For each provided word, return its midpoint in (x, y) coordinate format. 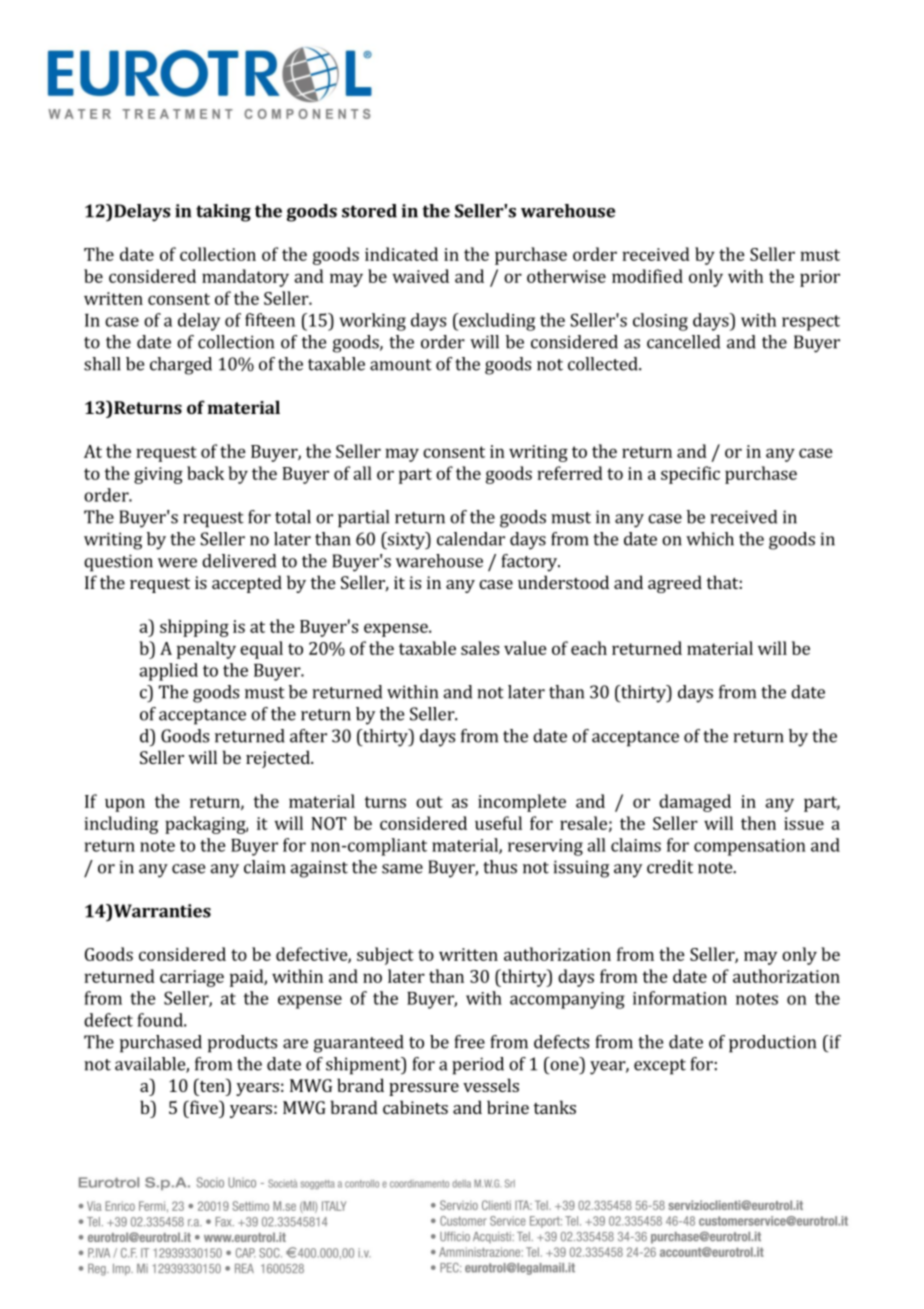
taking (223, 213)
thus (500, 867)
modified (647, 276)
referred (570, 473)
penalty (206, 650)
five (203, 1107)
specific (690, 475)
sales (480, 648)
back (205, 473)
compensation (750, 847)
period (478, 1066)
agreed (675, 584)
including (121, 825)
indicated (401, 254)
